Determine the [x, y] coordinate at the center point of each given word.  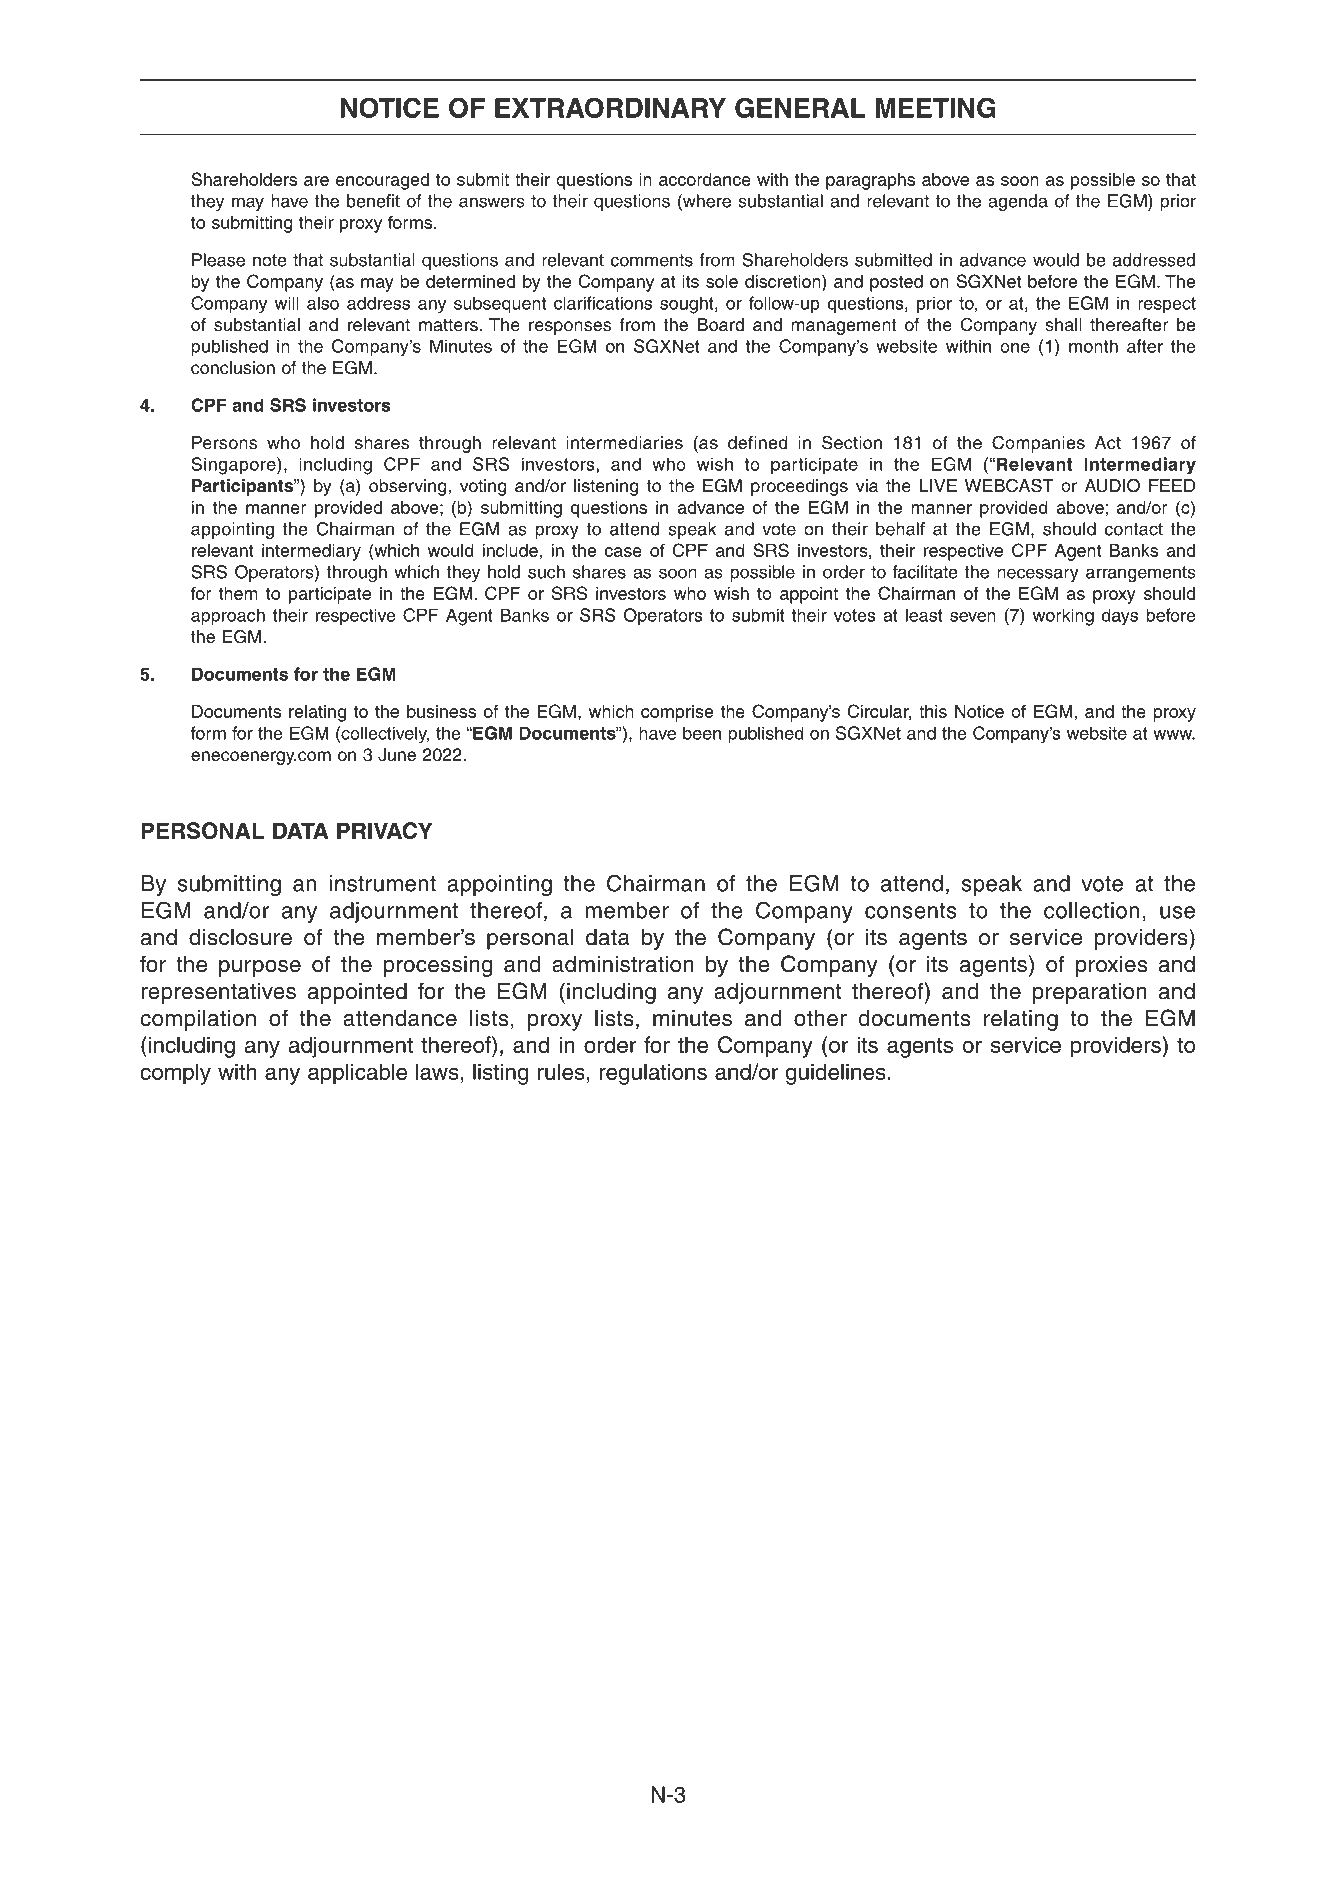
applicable [357, 1074]
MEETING [936, 107]
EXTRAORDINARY [610, 107]
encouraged [382, 181]
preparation [1090, 993]
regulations [653, 1074]
